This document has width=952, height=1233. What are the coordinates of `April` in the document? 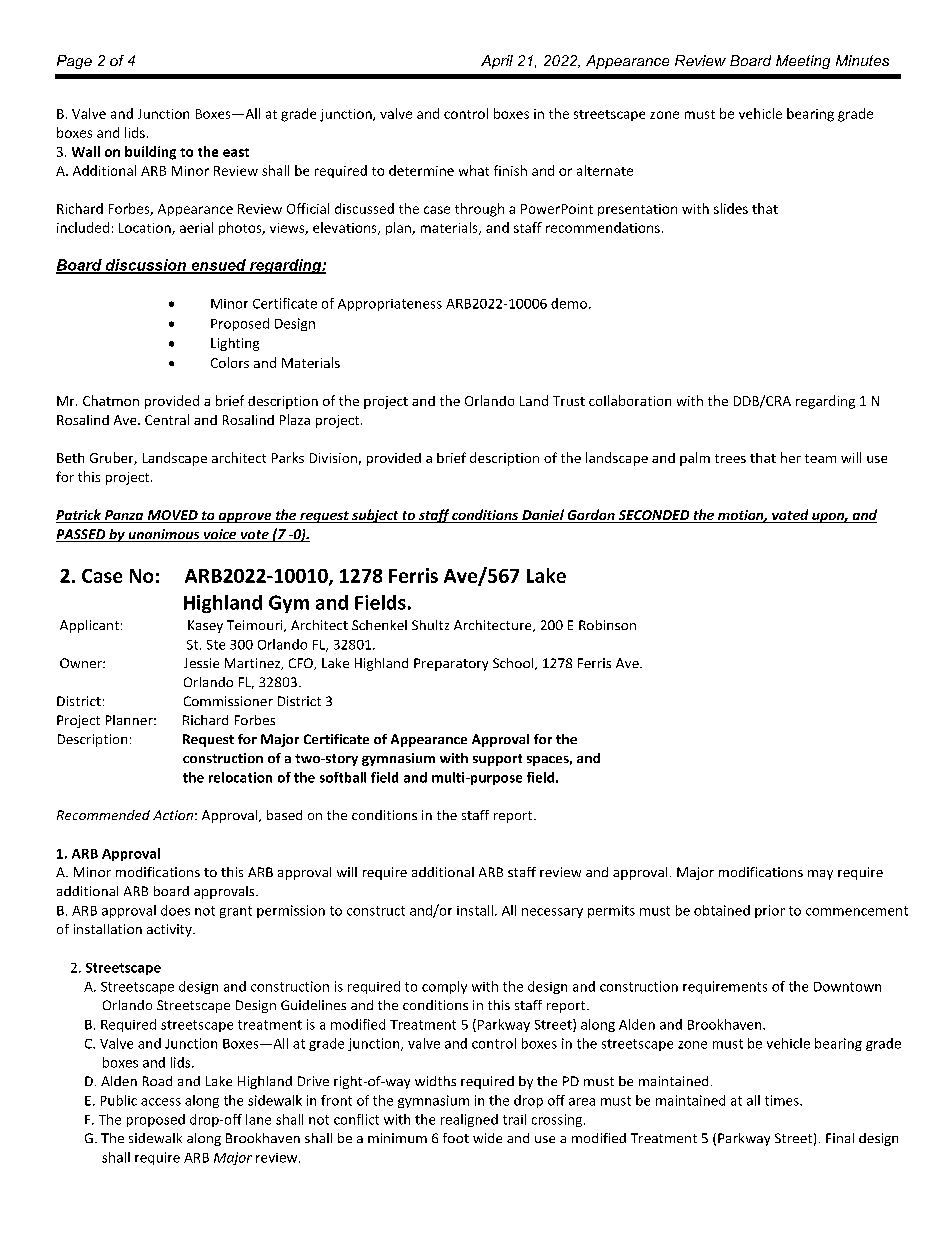 It's located at (497, 62).
